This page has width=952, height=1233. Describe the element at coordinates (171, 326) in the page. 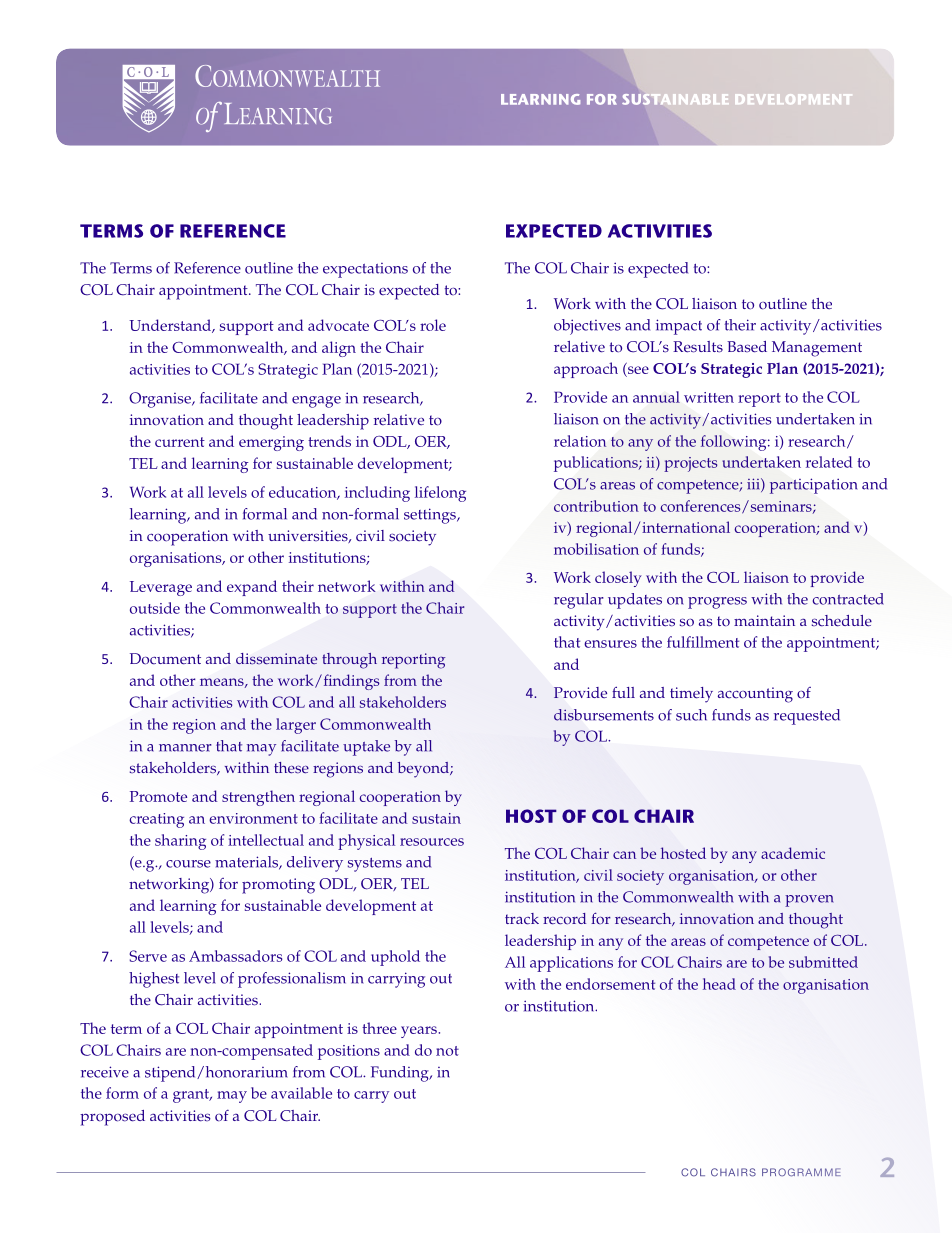

I see `Understand` at that location.
